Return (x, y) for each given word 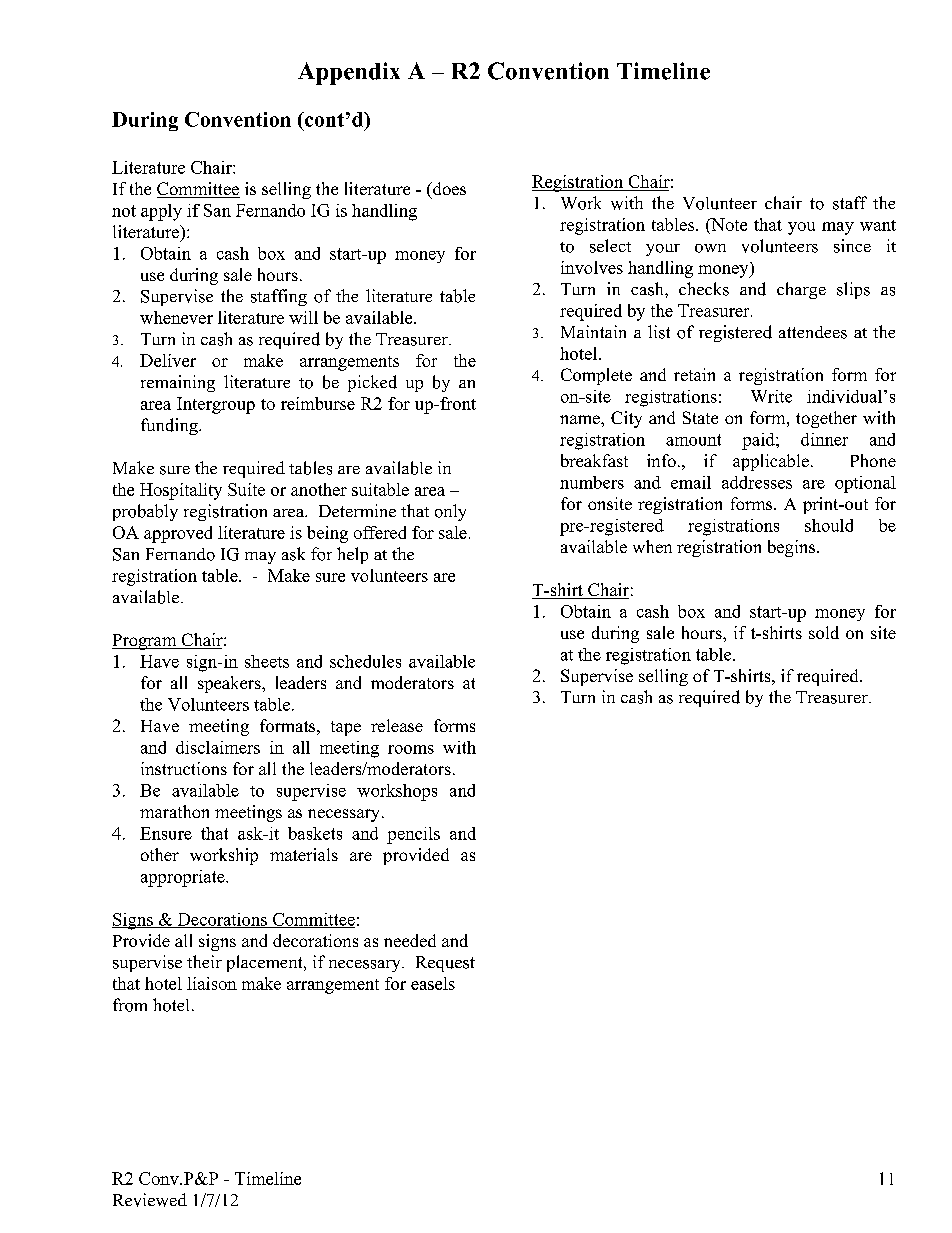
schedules (365, 661)
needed (410, 940)
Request (445, 964)
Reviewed (150, 1200)
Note (728, 226)
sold (824, 632)
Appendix (349, 73)
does (448, 188)
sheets (267, 661)
